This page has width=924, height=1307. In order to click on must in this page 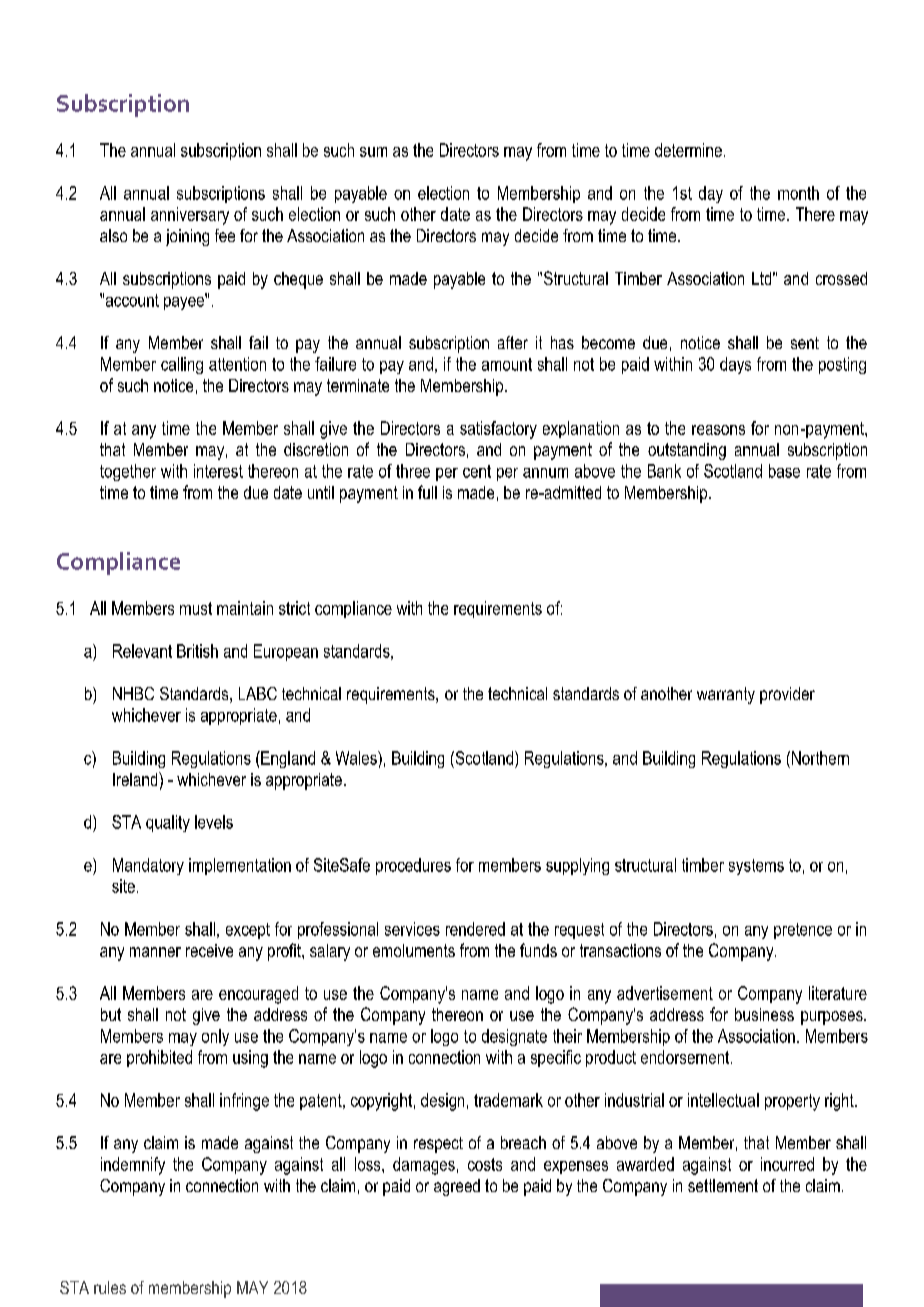, I will do `click(196, 608)`.
